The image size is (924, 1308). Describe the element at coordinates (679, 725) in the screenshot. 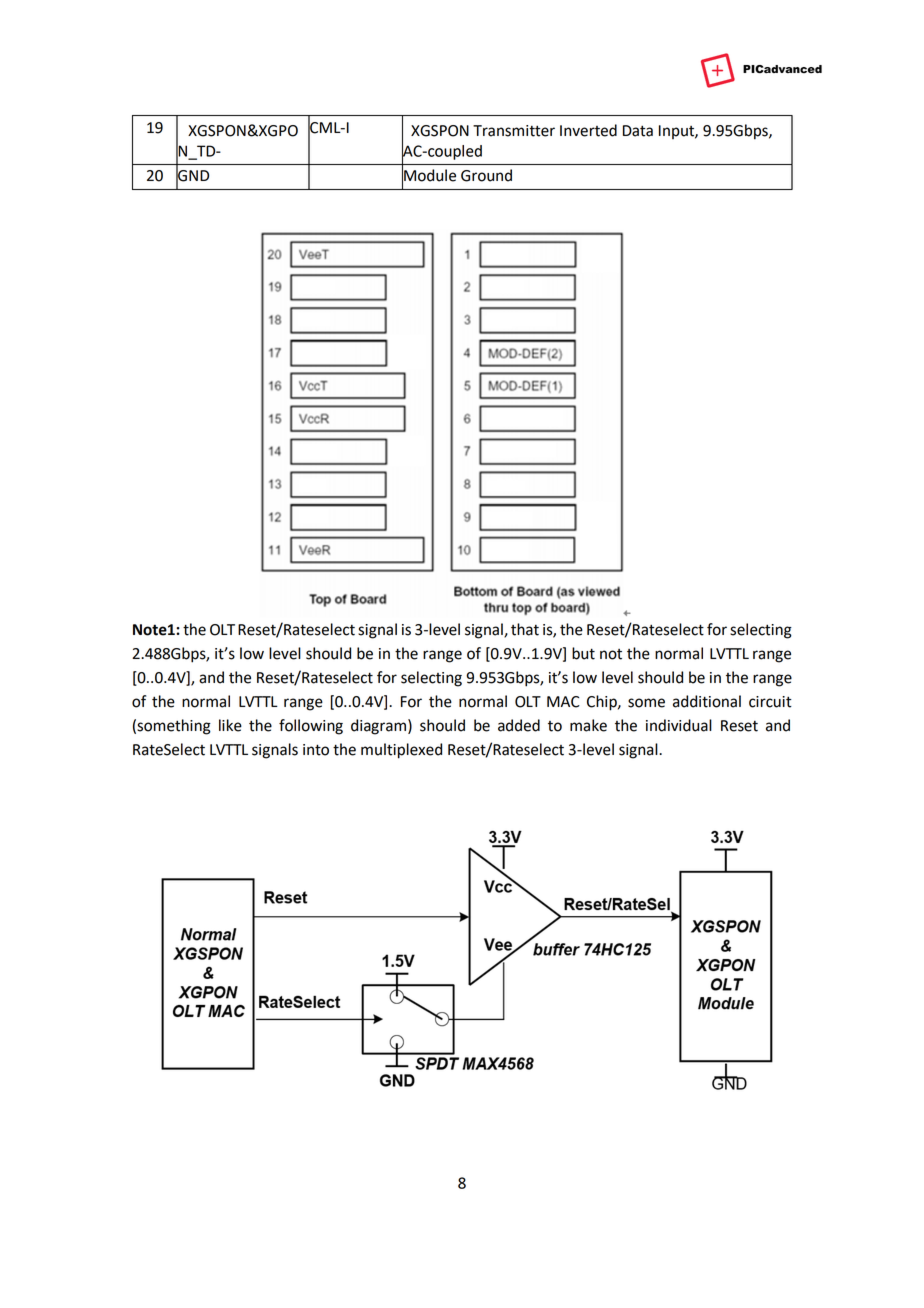

I see `individual` at that location.
